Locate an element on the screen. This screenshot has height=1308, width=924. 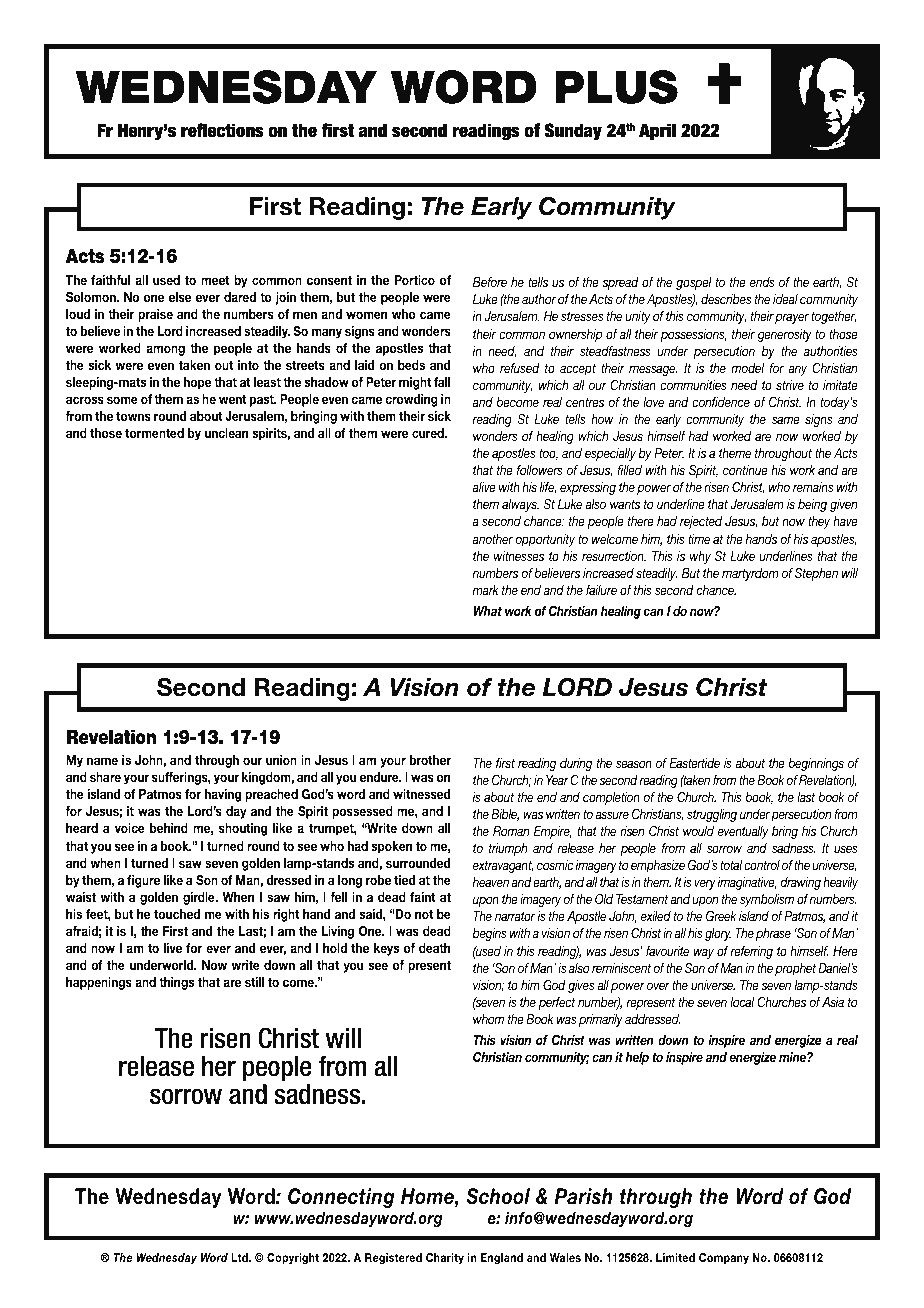
reflections is located at coordinates (222, 130).
